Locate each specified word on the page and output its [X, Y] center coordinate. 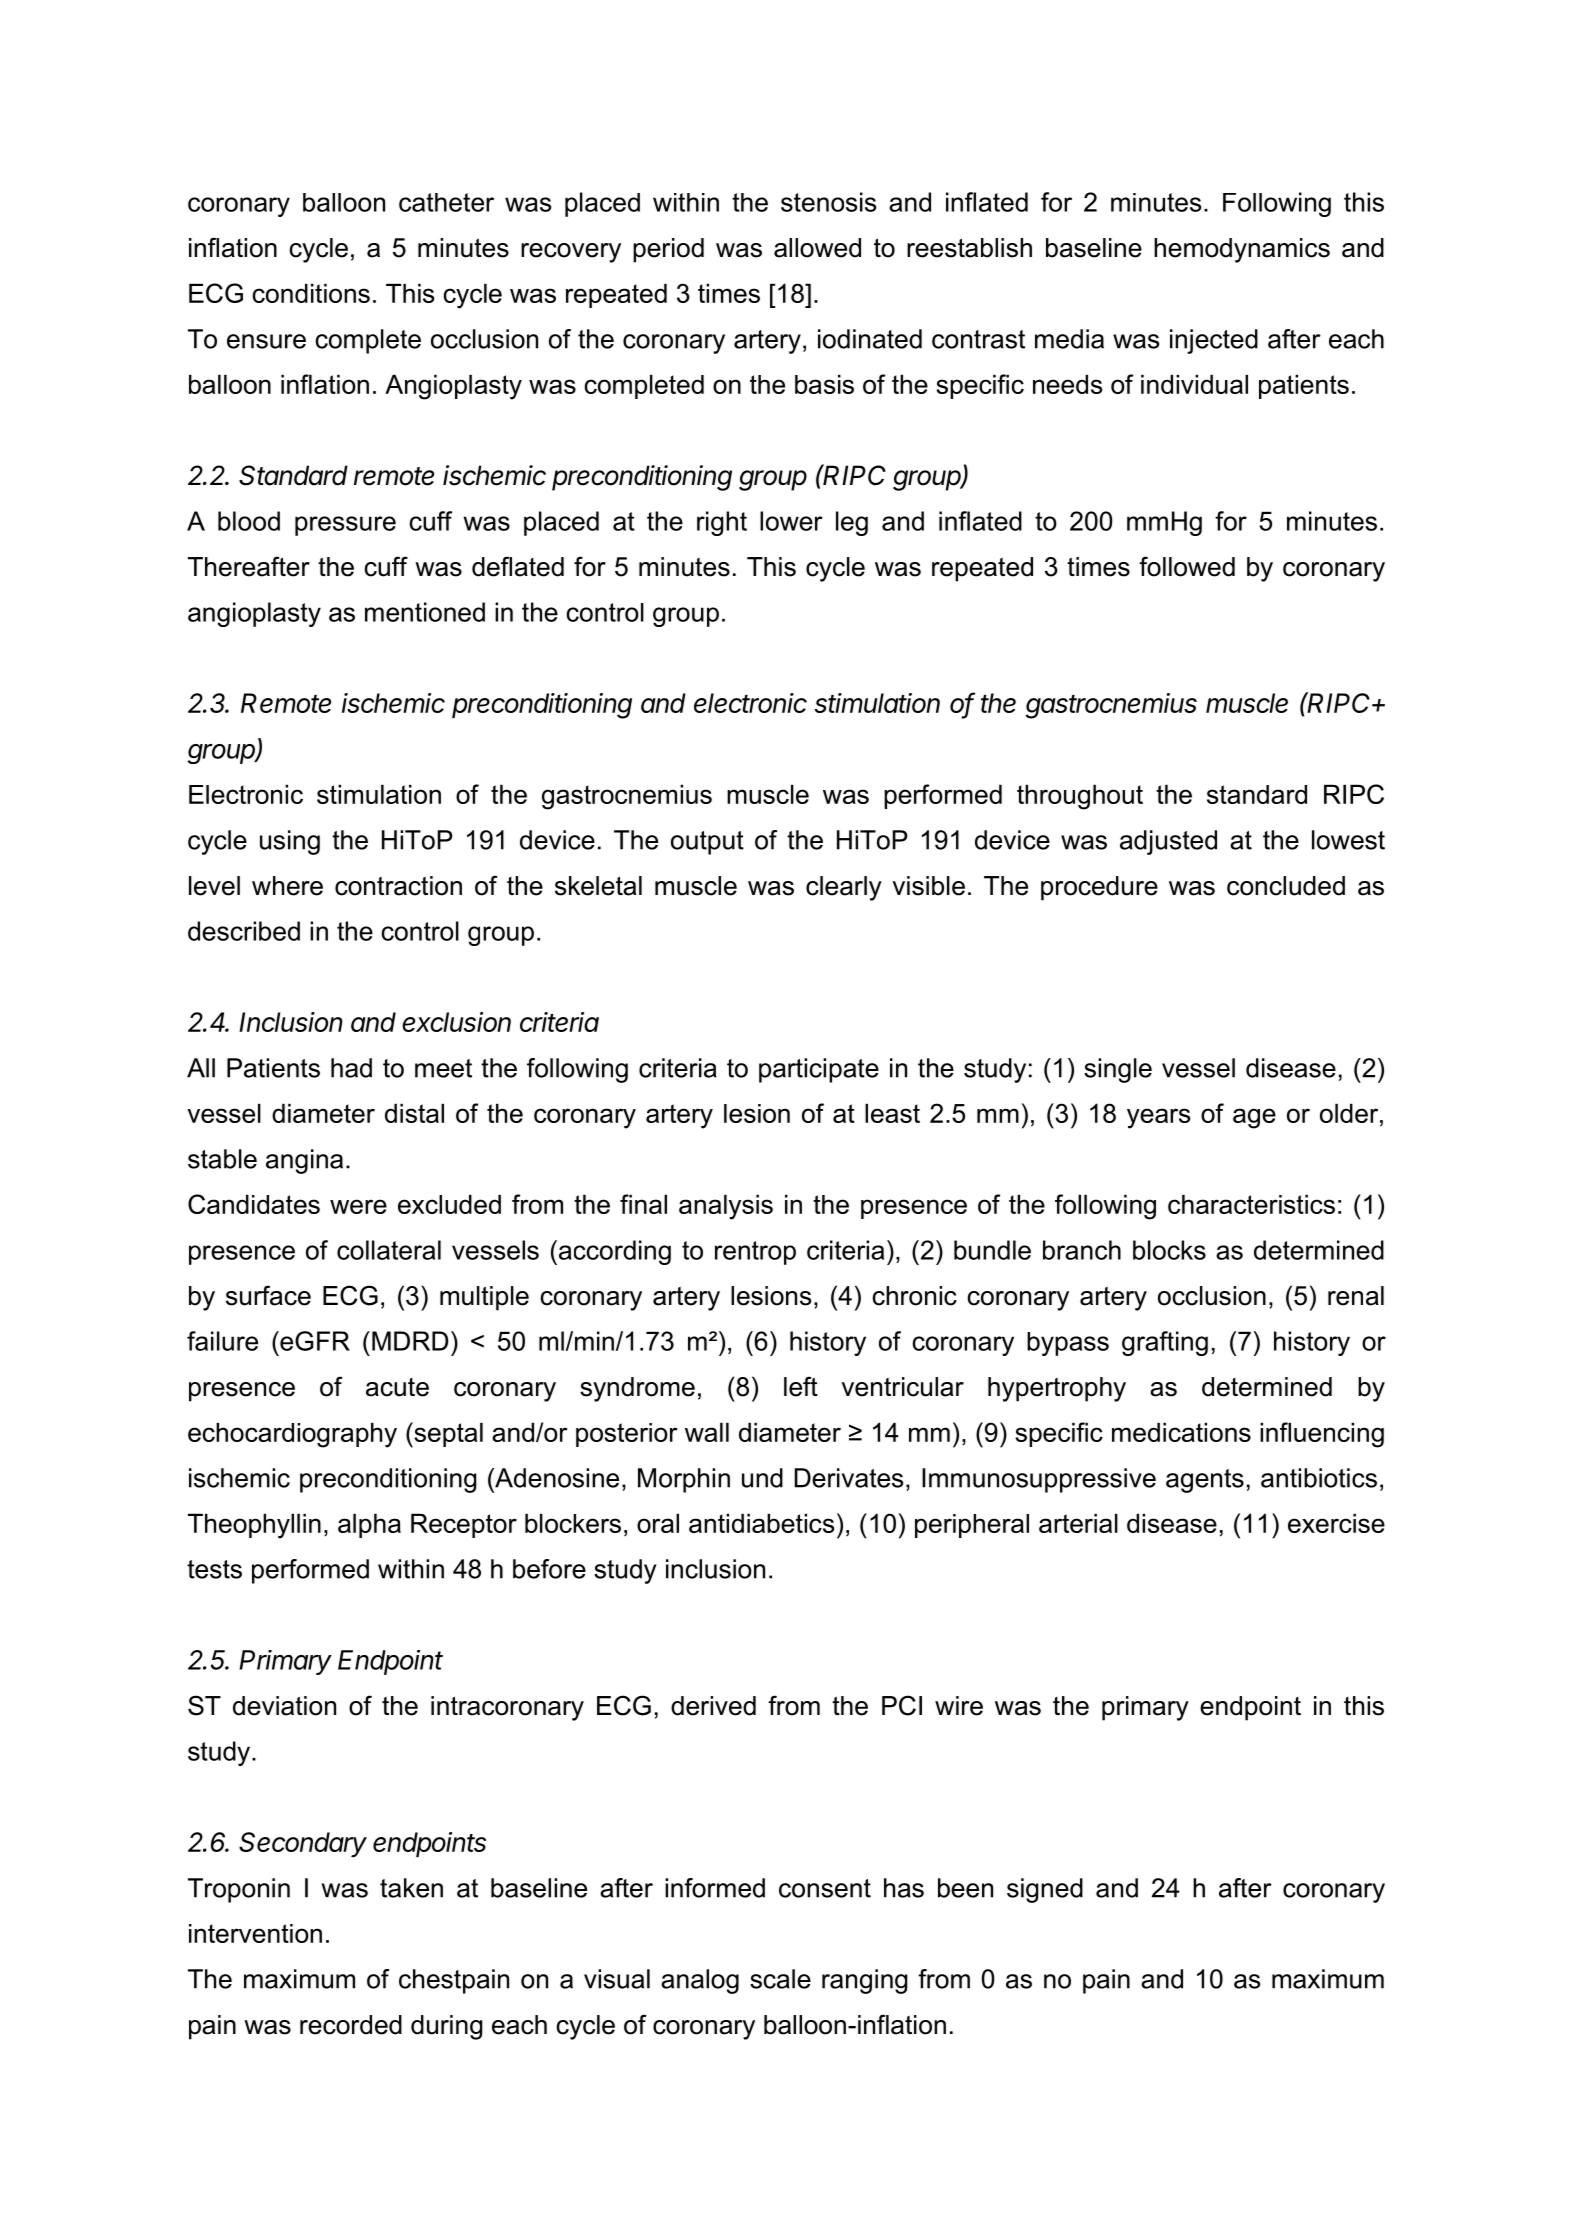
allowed [817, 248]
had [351, 1068]
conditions [311, 293]
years [1158, 1118]
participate [819, 1070]
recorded [351, 2025]
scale [780, 1979]
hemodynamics [1242, 250]
